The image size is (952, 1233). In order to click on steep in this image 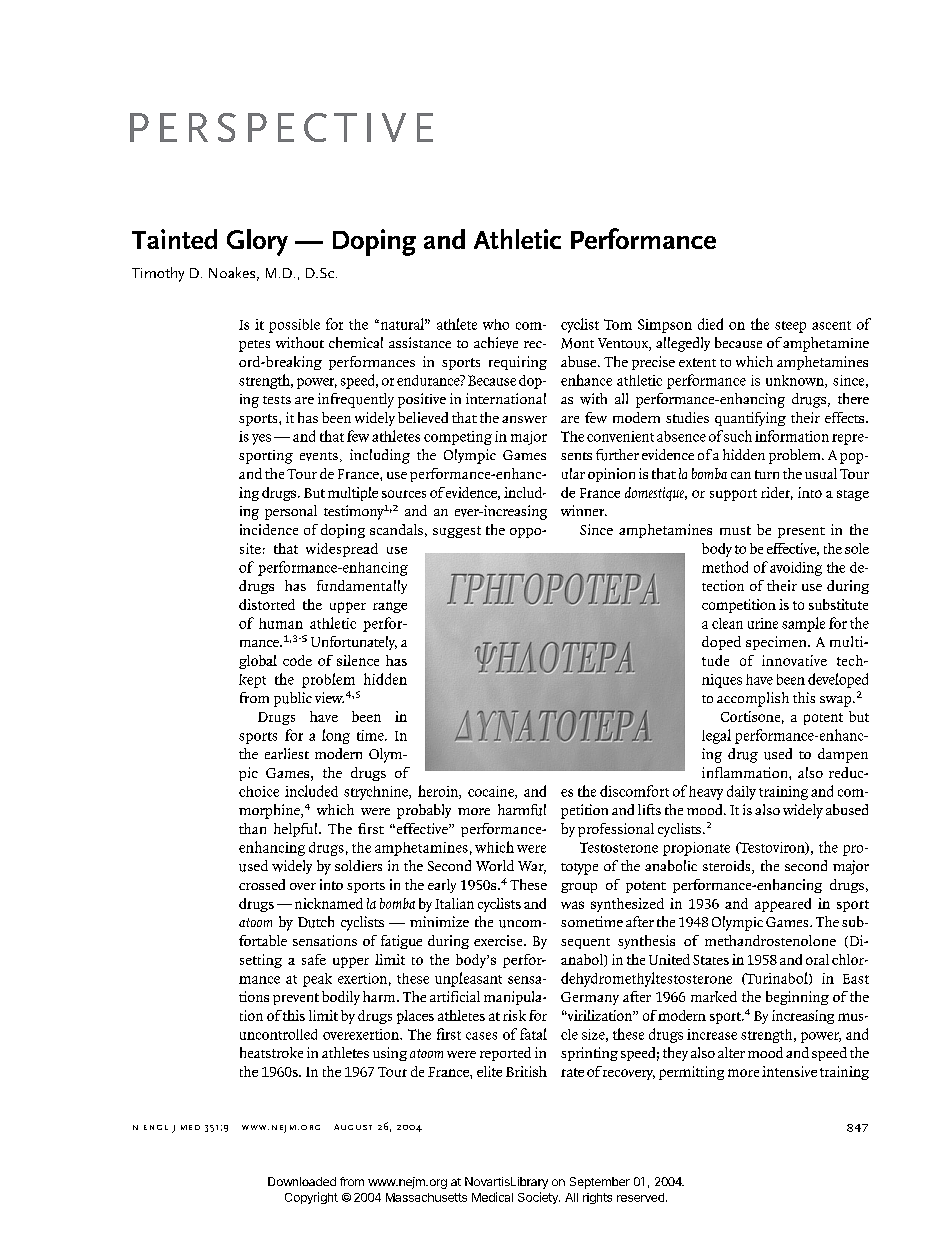, I will do `click(790, 327)`.
